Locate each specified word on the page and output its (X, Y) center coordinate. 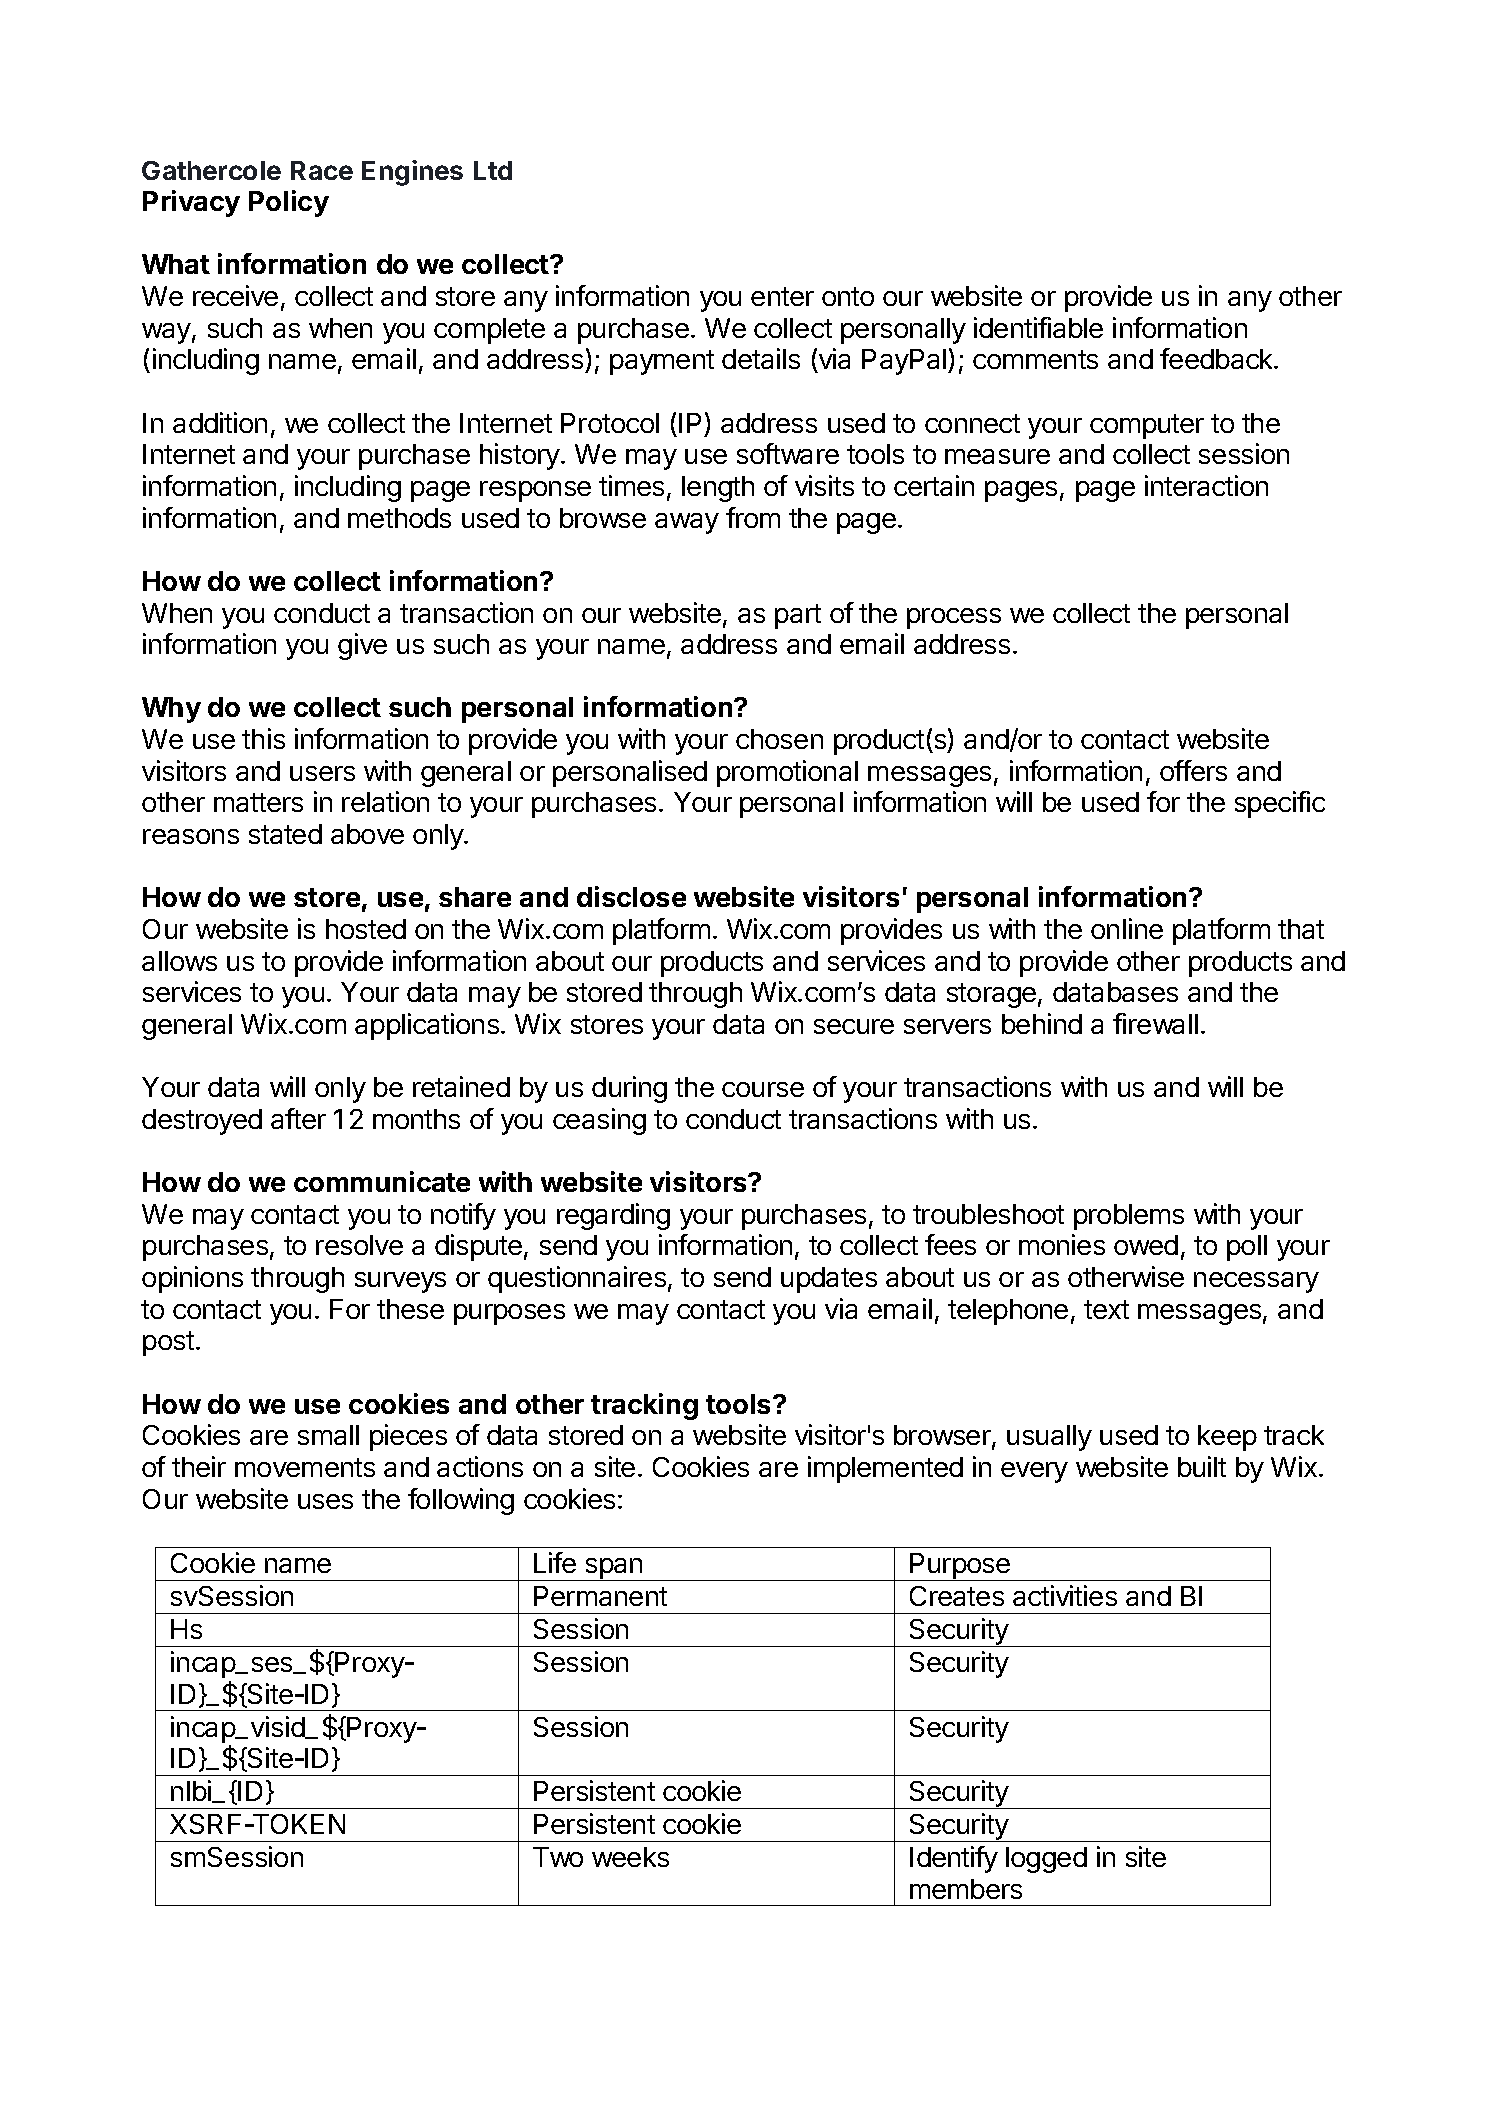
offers (1193, 770)
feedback (1217, 358)
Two (558, 1857)
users (322, 773)
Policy (289, 203)
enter (782, 296)
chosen (779, 739)
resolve (359, 1245)
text (1106, 1309)
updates (829, 1280)
